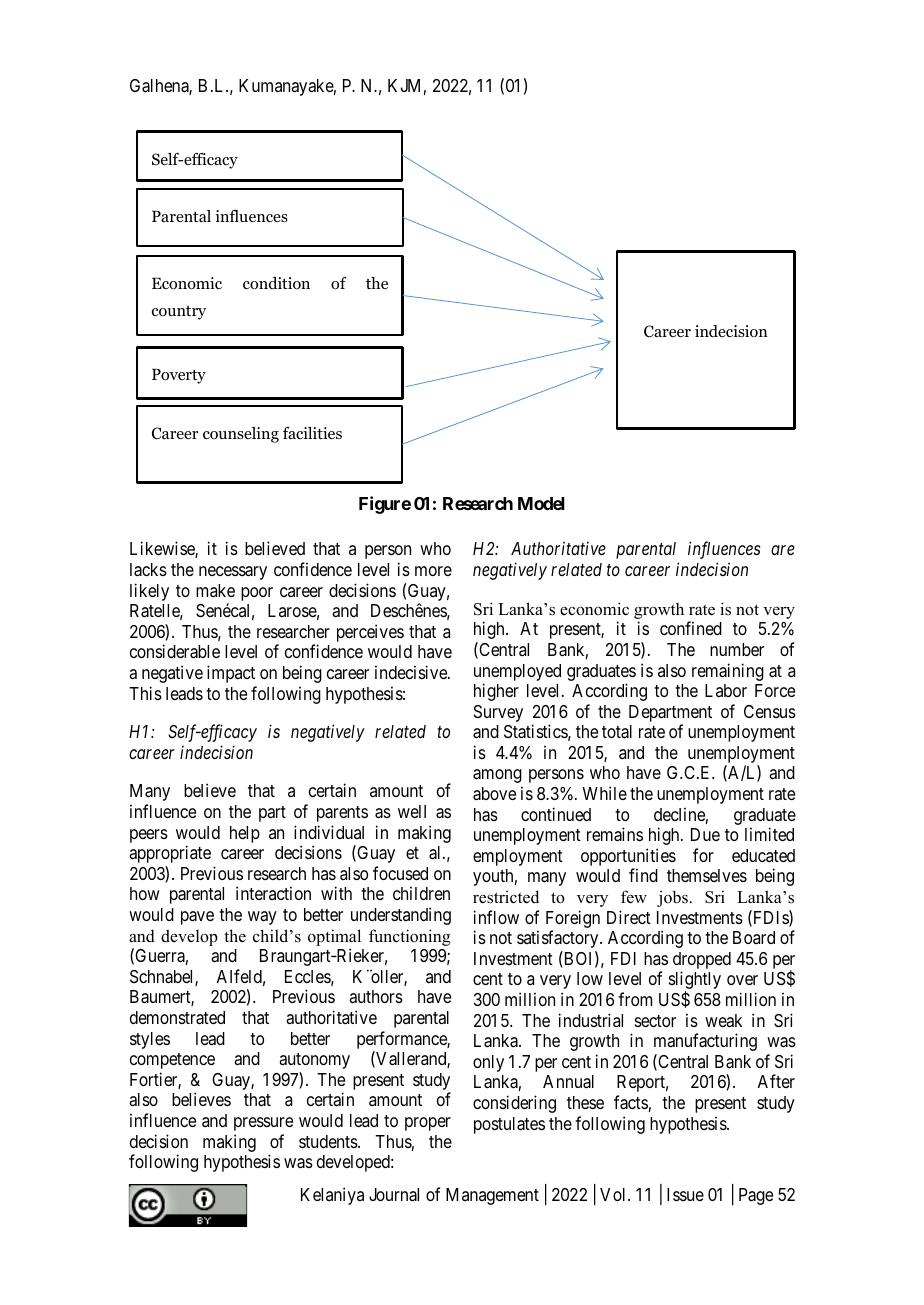  I want to click on condition, so click(276, 283).
